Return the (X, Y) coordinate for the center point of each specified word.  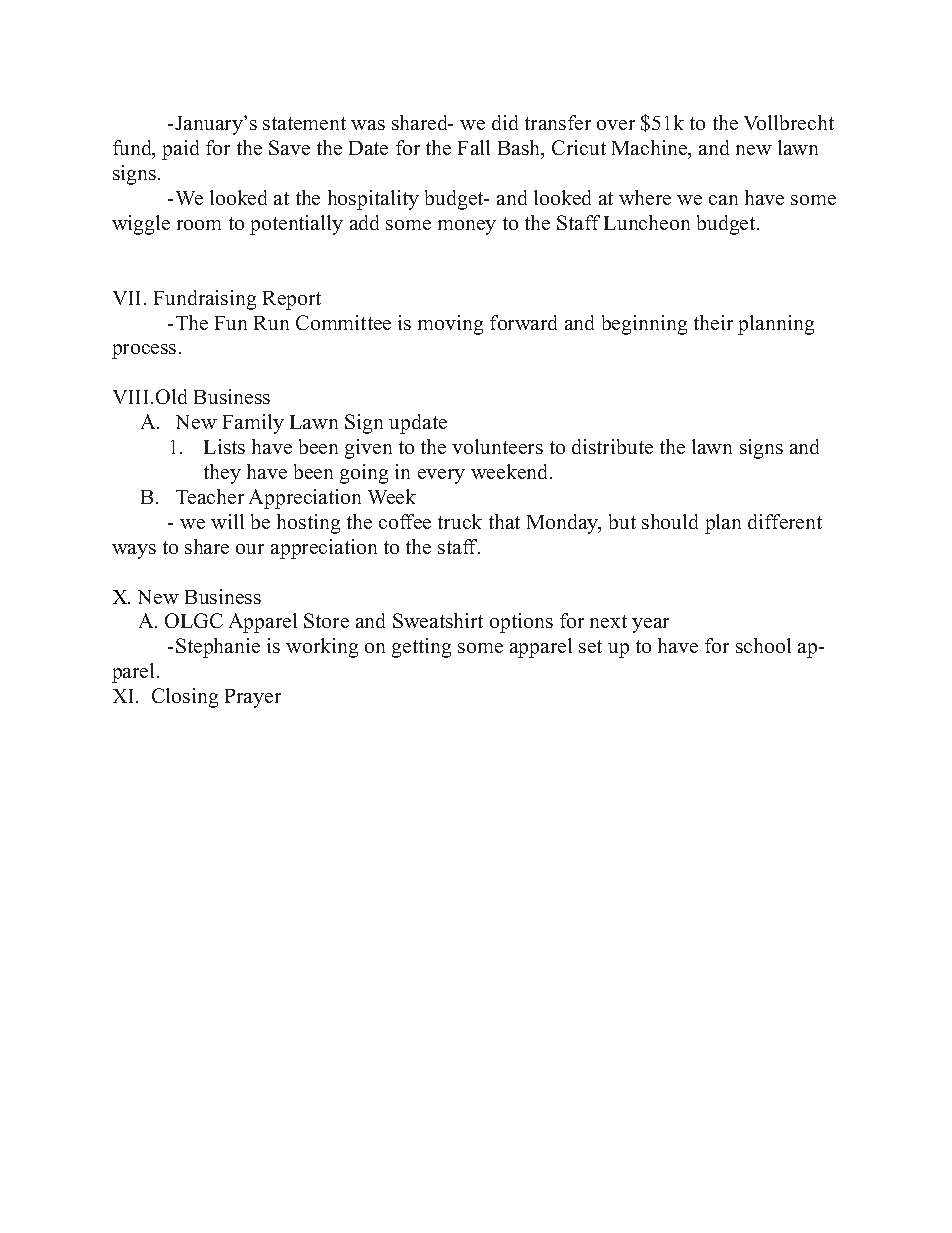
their (713, 322)
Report (292, 300)
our (250, 549)
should (670, 521)
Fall (474, 147)
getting (421, 648)
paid (180, 150)
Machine (651, 149)
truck (460, 521)
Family (253, 424)
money (467, 227)
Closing (185, 698)
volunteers (497, 446)
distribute (612, 446)
